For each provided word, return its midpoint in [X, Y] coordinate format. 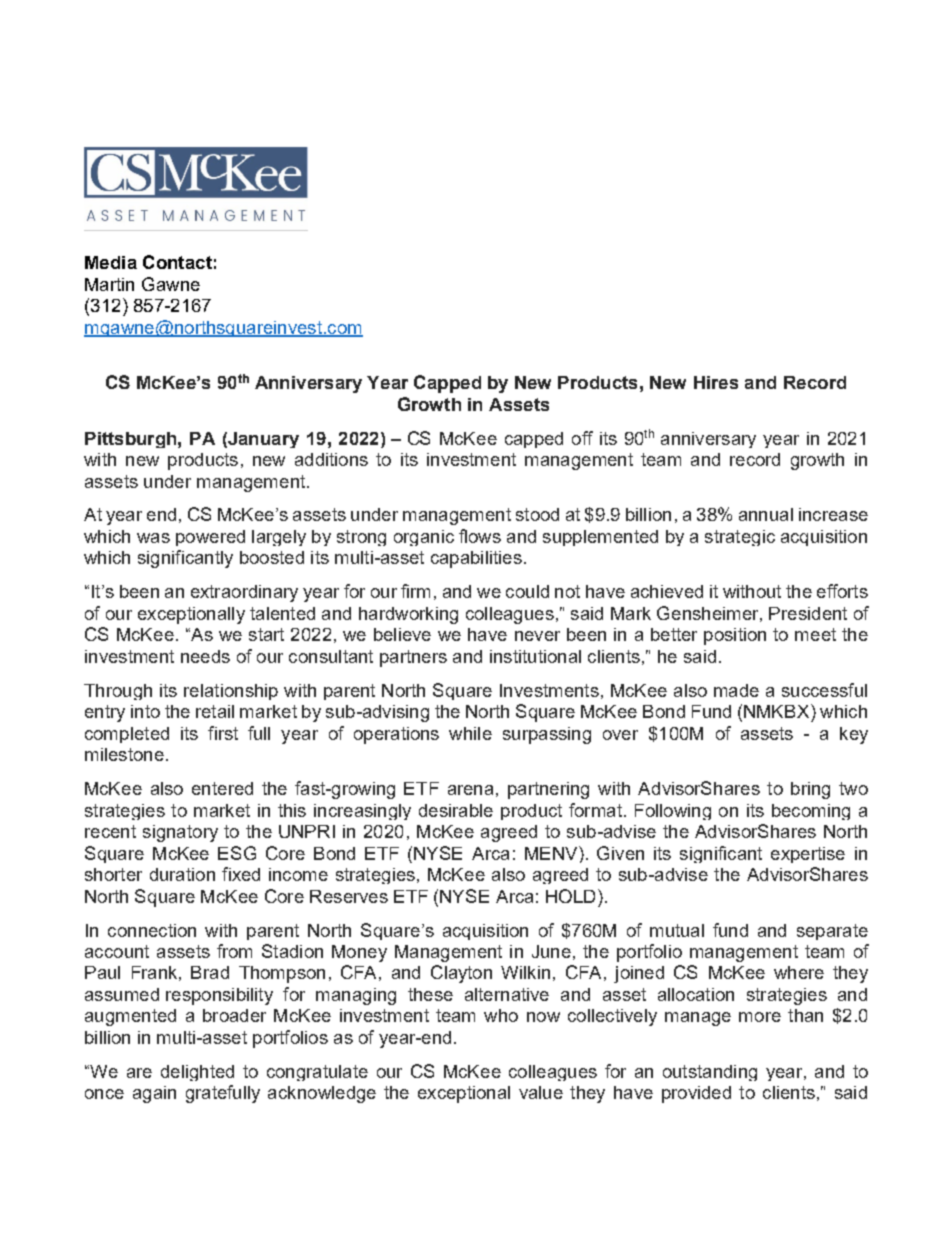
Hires [716, 382]
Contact [177, 262]
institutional [535, 656]
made [736, 690]
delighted [197, 1073]
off [582, 438]
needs [205, 656]
